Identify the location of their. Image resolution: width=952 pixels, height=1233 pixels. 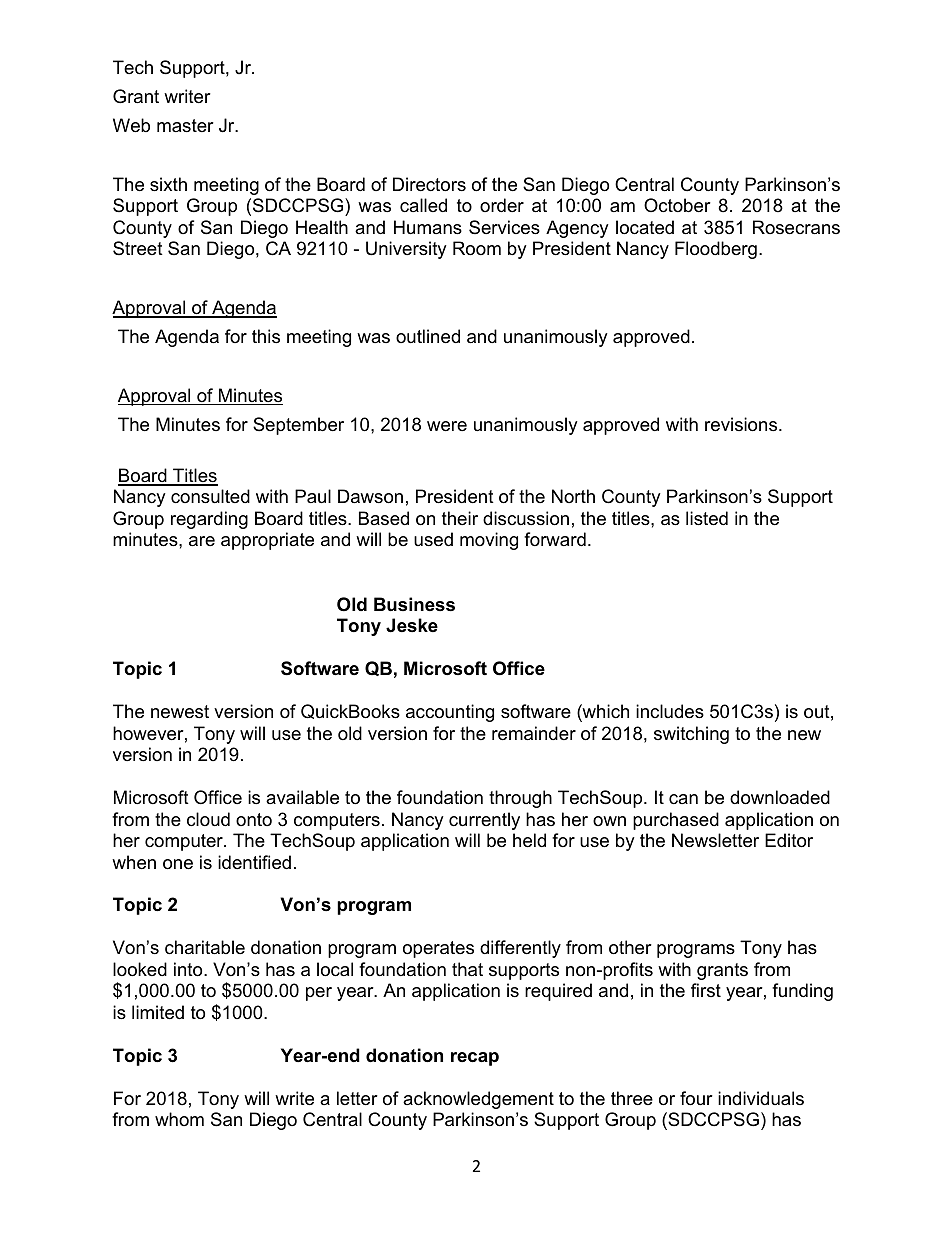
(460, 518).
